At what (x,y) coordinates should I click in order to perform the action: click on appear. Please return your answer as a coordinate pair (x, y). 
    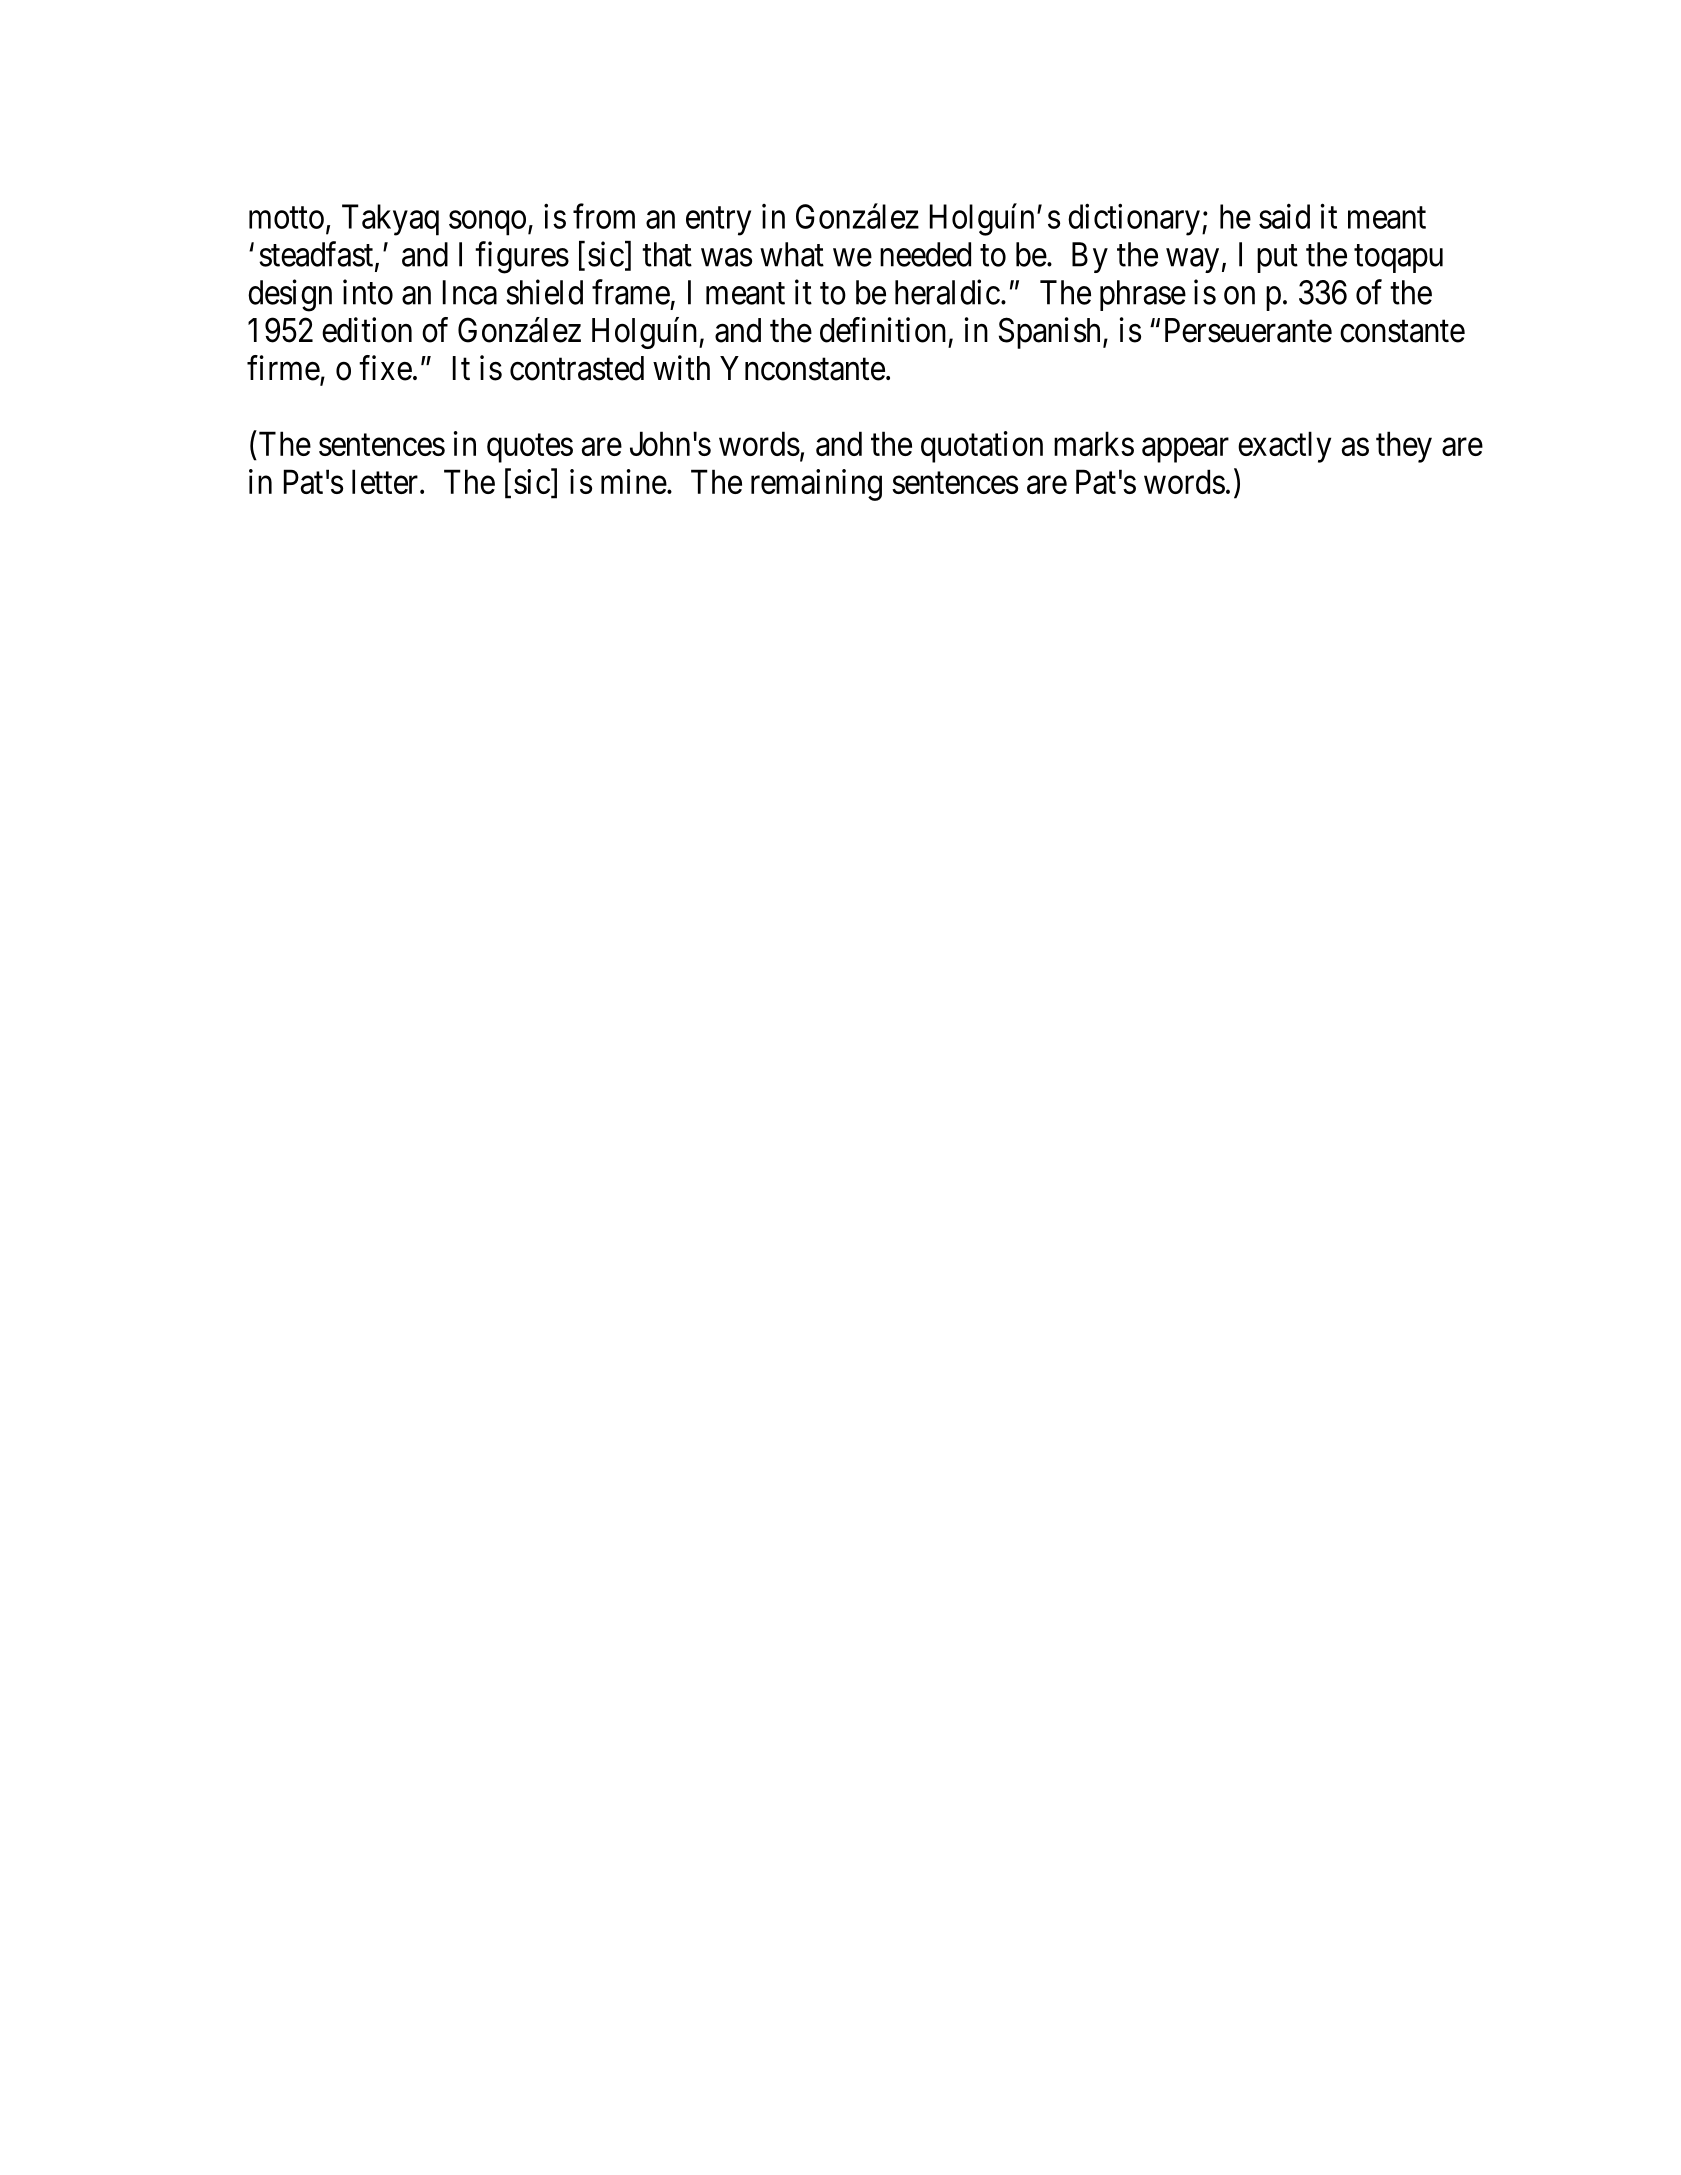
    Looking at the image, I should click on (1185, 450).
